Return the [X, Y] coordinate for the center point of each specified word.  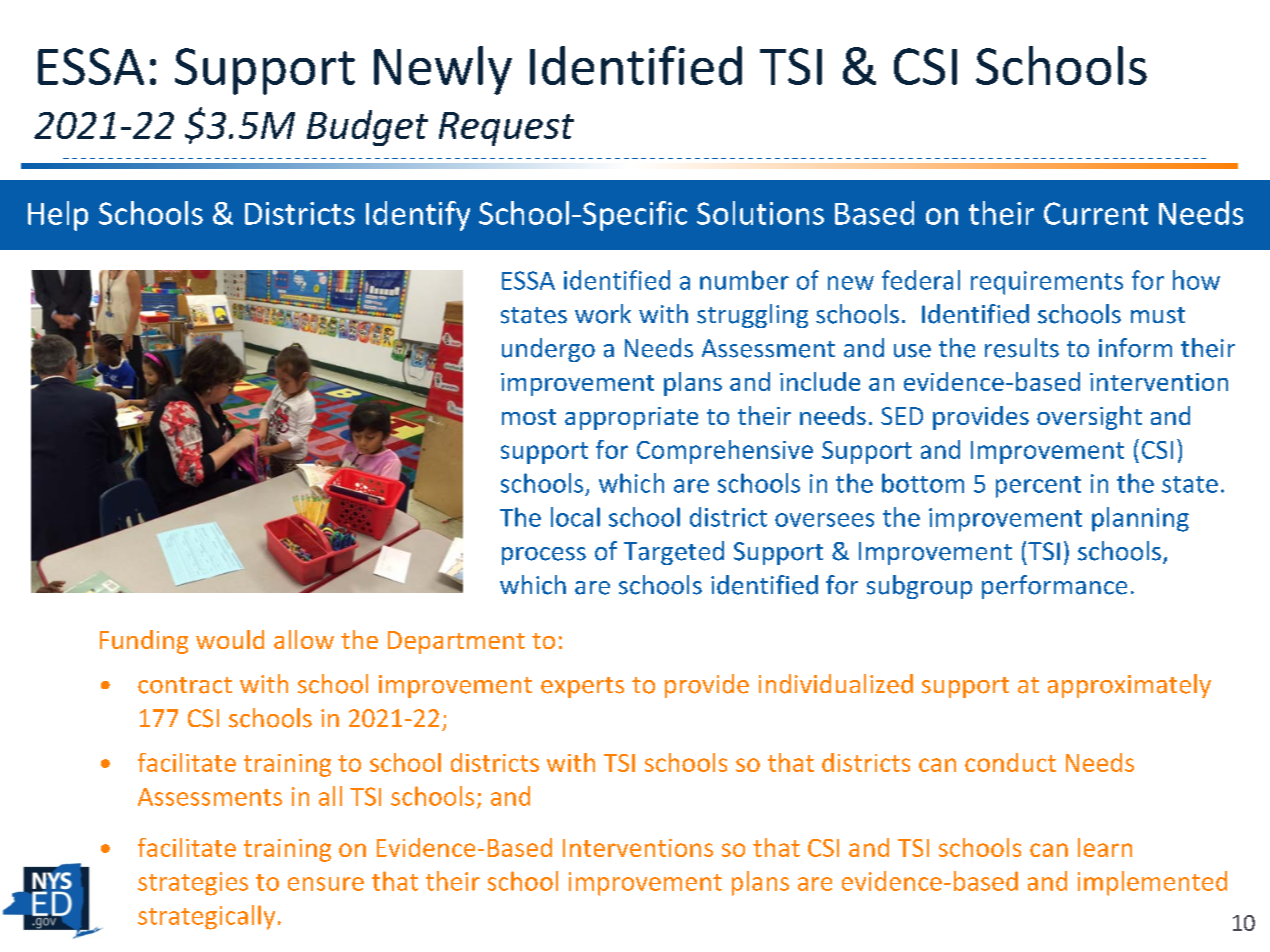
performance [1054, 587]
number [744, 280]
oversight [1089, 418]
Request [506, 129]
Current [1096, 213]
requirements [1047, 283]
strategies [193, 884]
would [230, 639]
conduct [1010, 762]
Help [58, 216]
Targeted [674, 553]
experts [582, 687]
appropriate [631, 418]
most [529, 417]
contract [185, 685]
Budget [367, 128]
